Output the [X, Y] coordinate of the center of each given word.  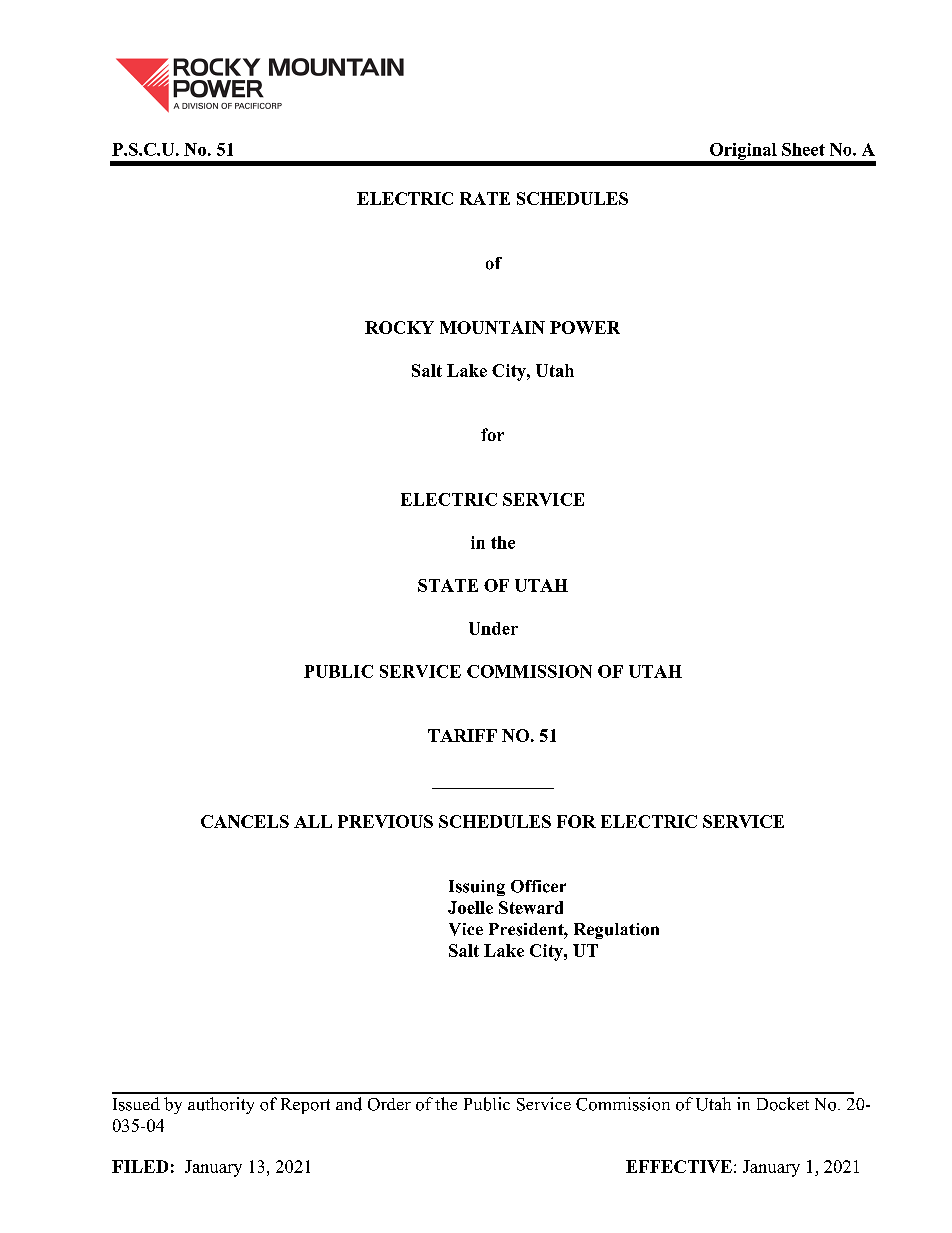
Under [493, 628]
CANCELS [245, 821]
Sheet [803, 149]
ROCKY [399, 327]
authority [221, 1105]
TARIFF [462, 735]
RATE [485, 198]
